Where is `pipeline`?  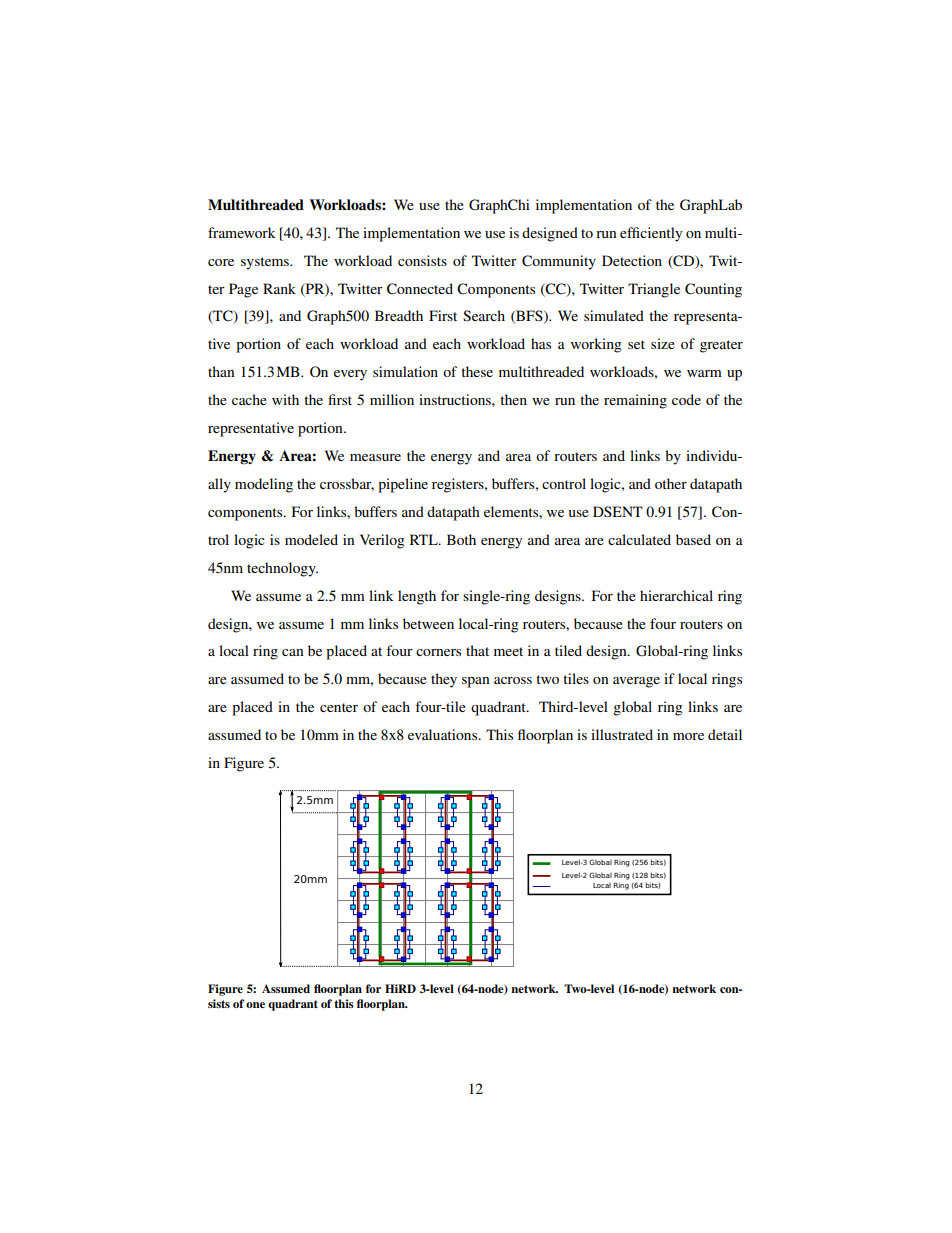
pipeline is located at coordinates (403, 485).
